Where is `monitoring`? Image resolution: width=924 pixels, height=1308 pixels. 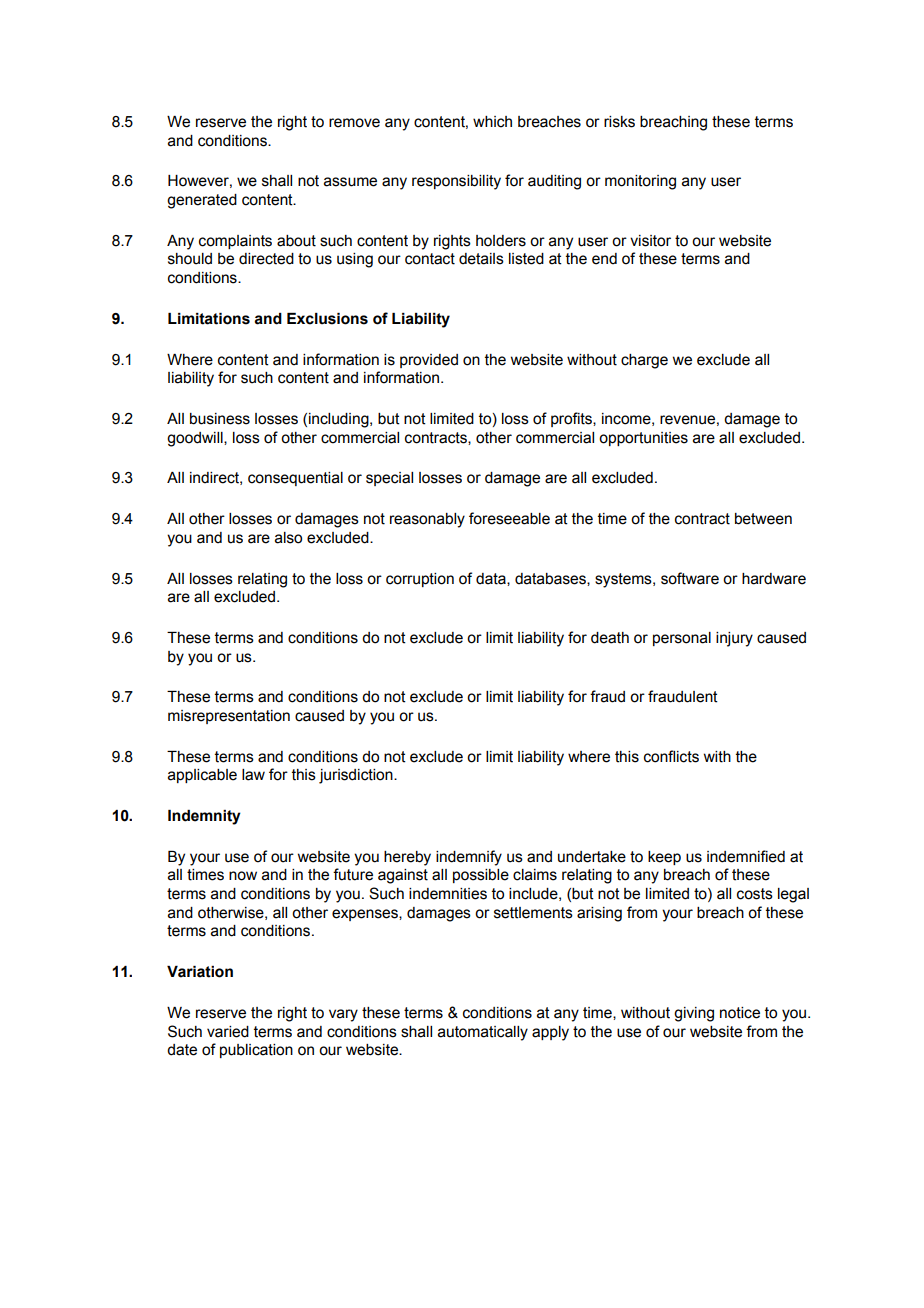
monitoring is located at coordinates (640, 182).
